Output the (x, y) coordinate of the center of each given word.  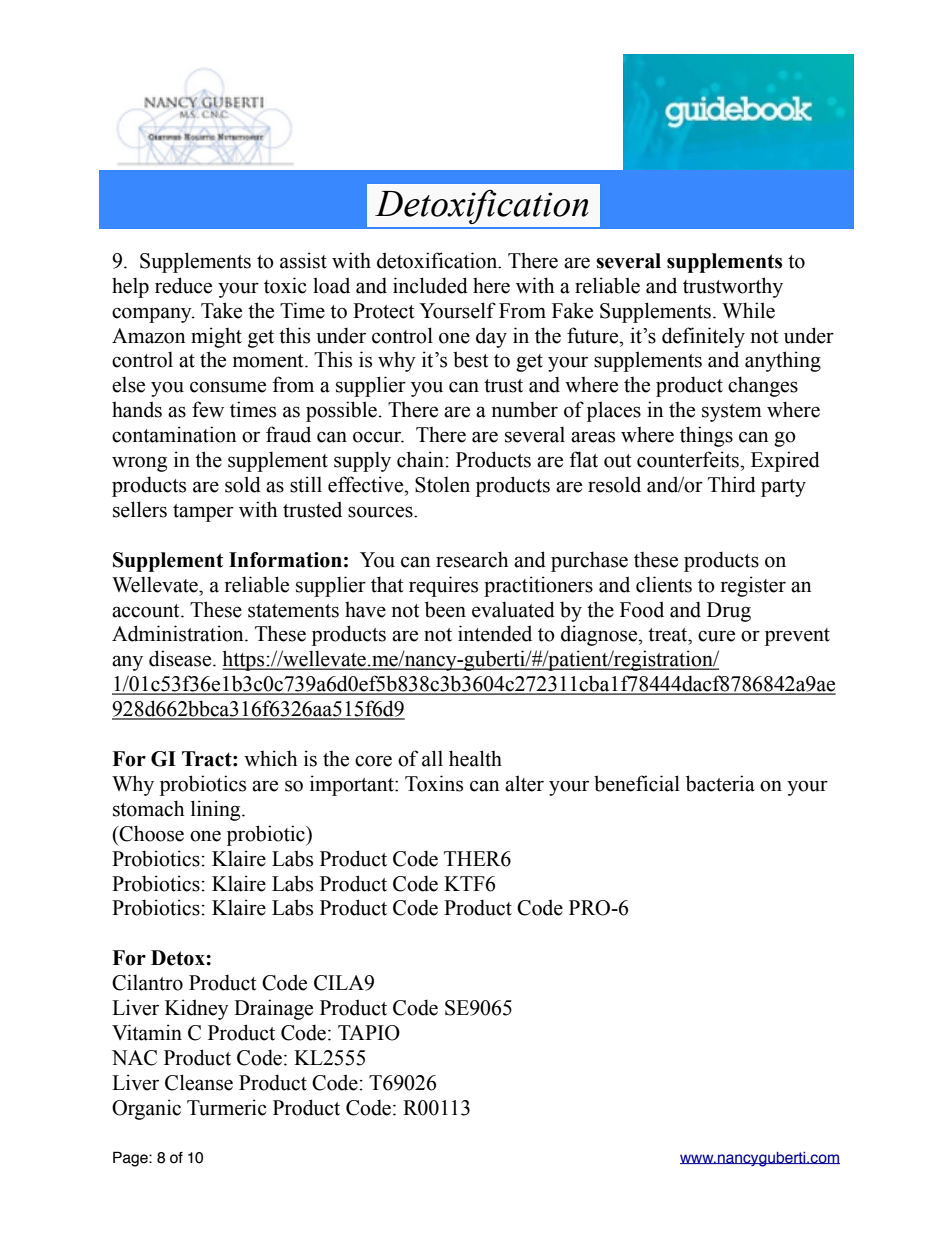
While (748, 310)
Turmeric (226, 1107)
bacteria (720, 783)
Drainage (273, 1009)
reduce (183, 285)
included (430, 285)
